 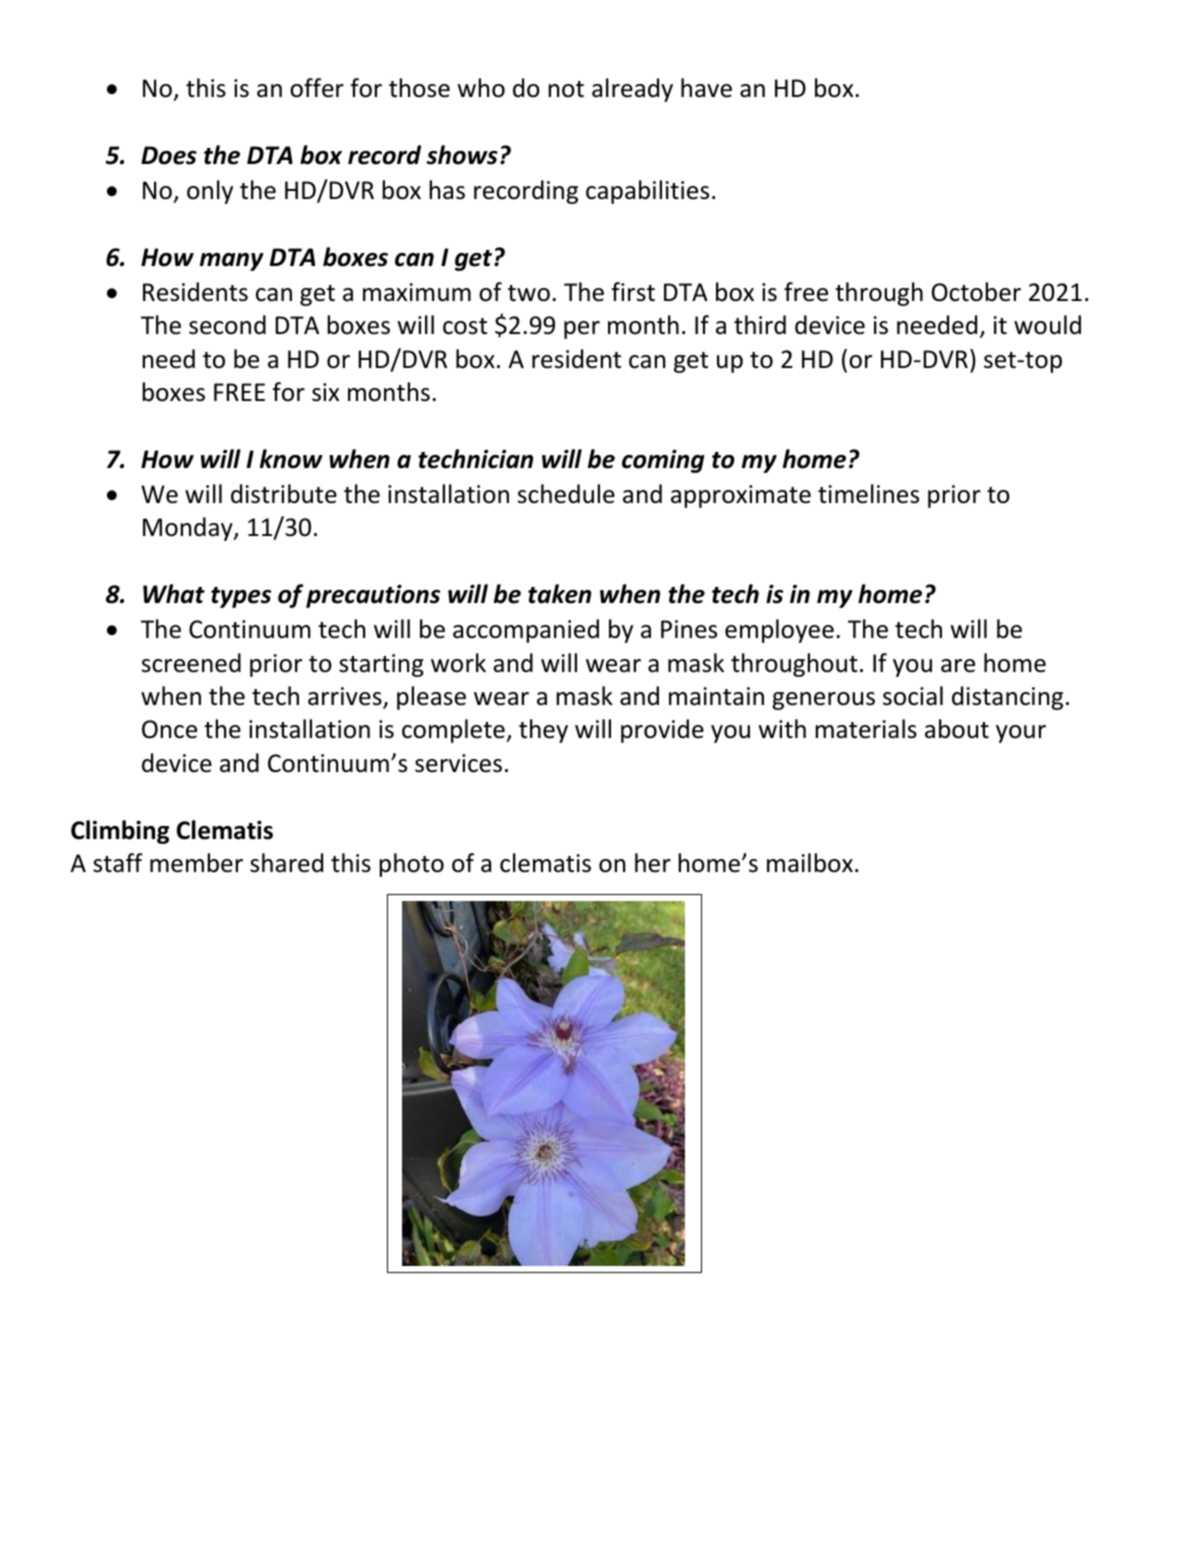 I want to click on employee, so click(x=779, y=631).
